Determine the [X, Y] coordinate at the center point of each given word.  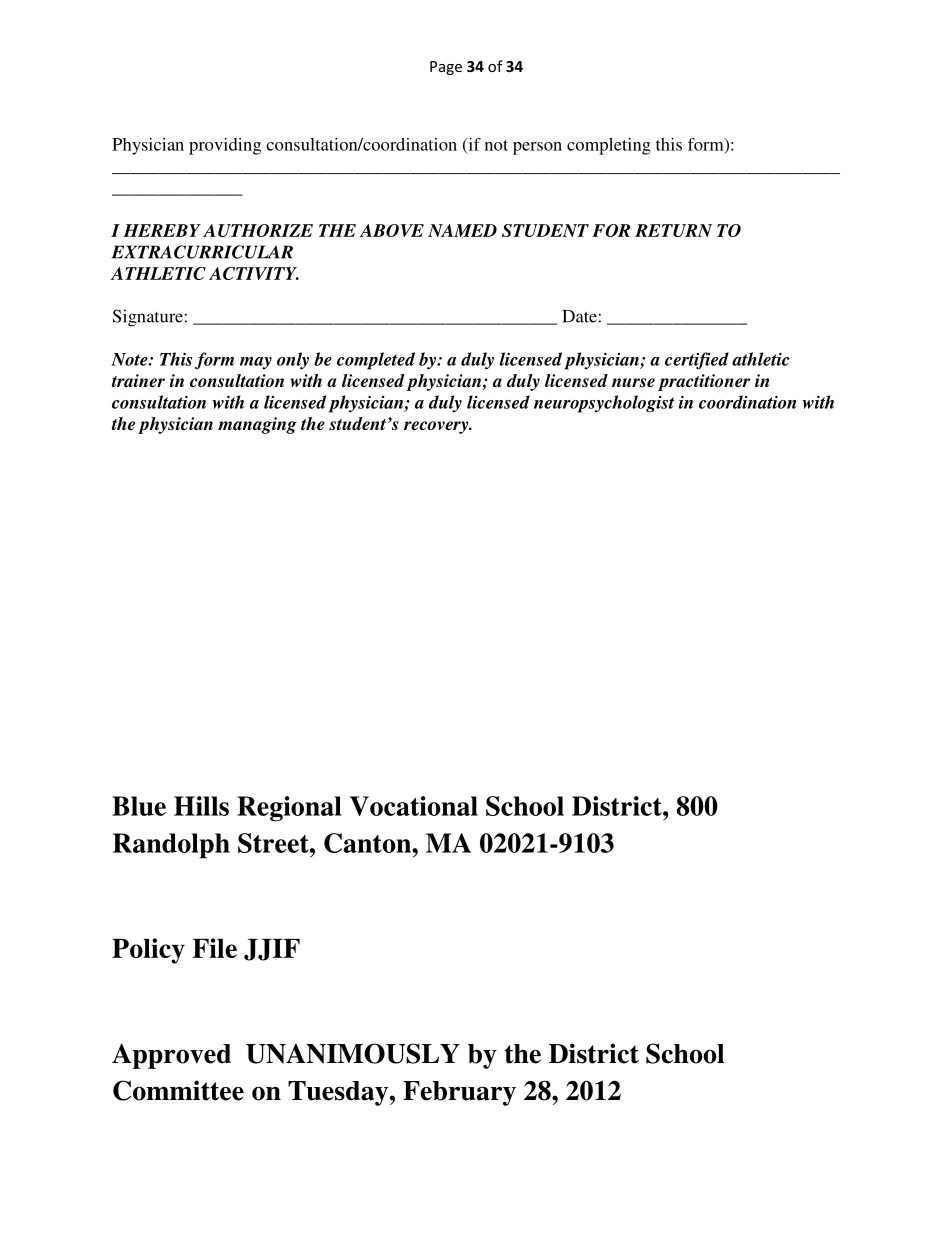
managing [257, 425]
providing [225, 146]
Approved [171, 1056]
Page [446, 68]
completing [609, 146]
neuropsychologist [604, 404]
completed [376, 361]
